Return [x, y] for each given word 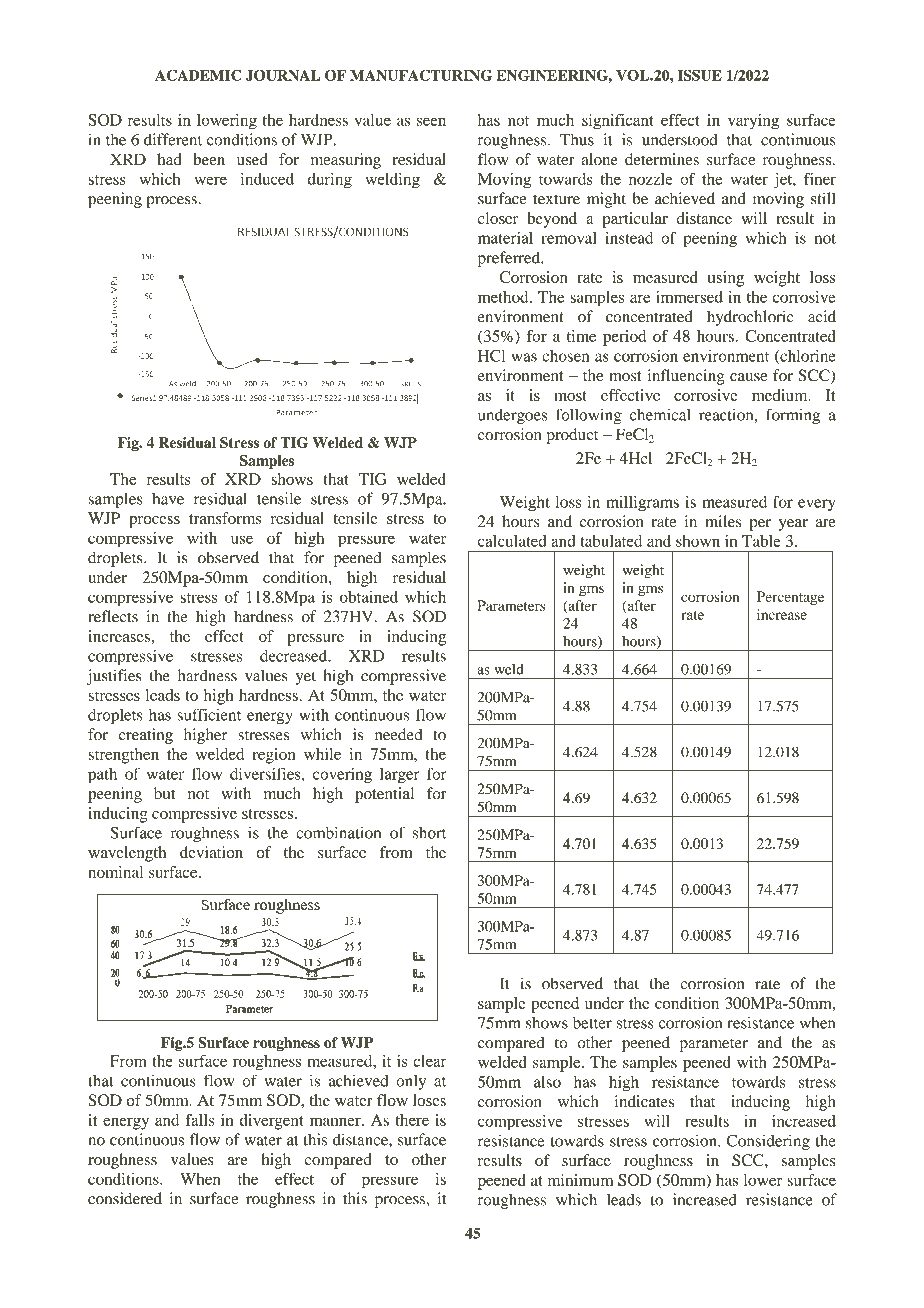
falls [200, 1120]
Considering [768, 1142]
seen [431, 121]
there [412, 1120]
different [173, 139]
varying [753, 122]
